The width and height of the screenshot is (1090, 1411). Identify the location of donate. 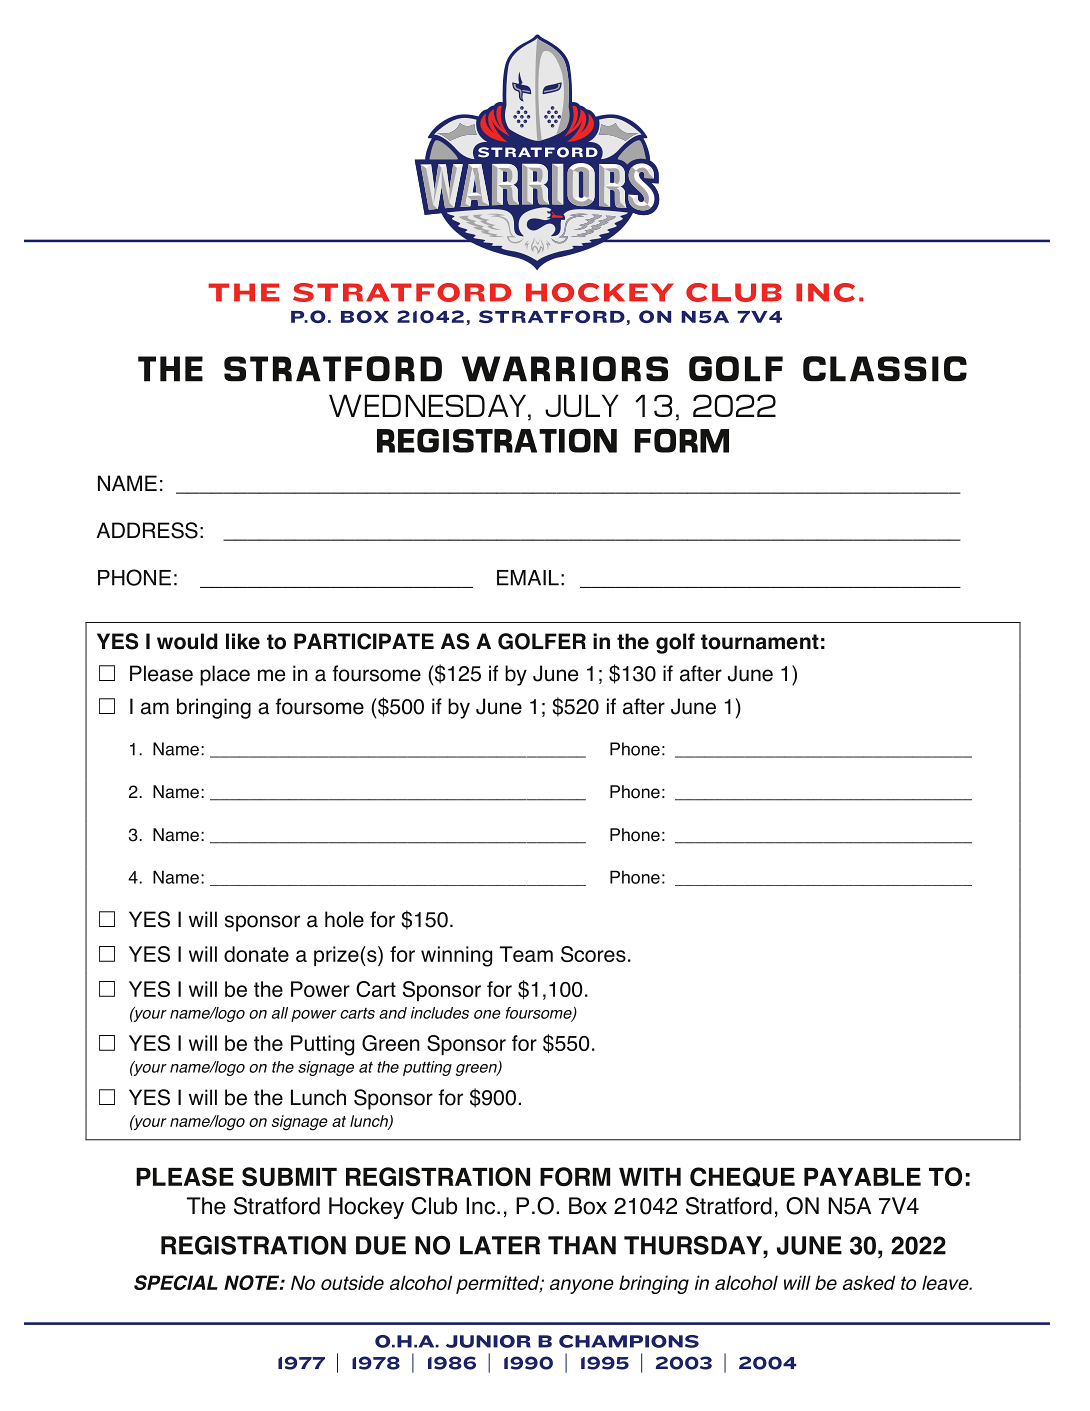
(256, 954).
